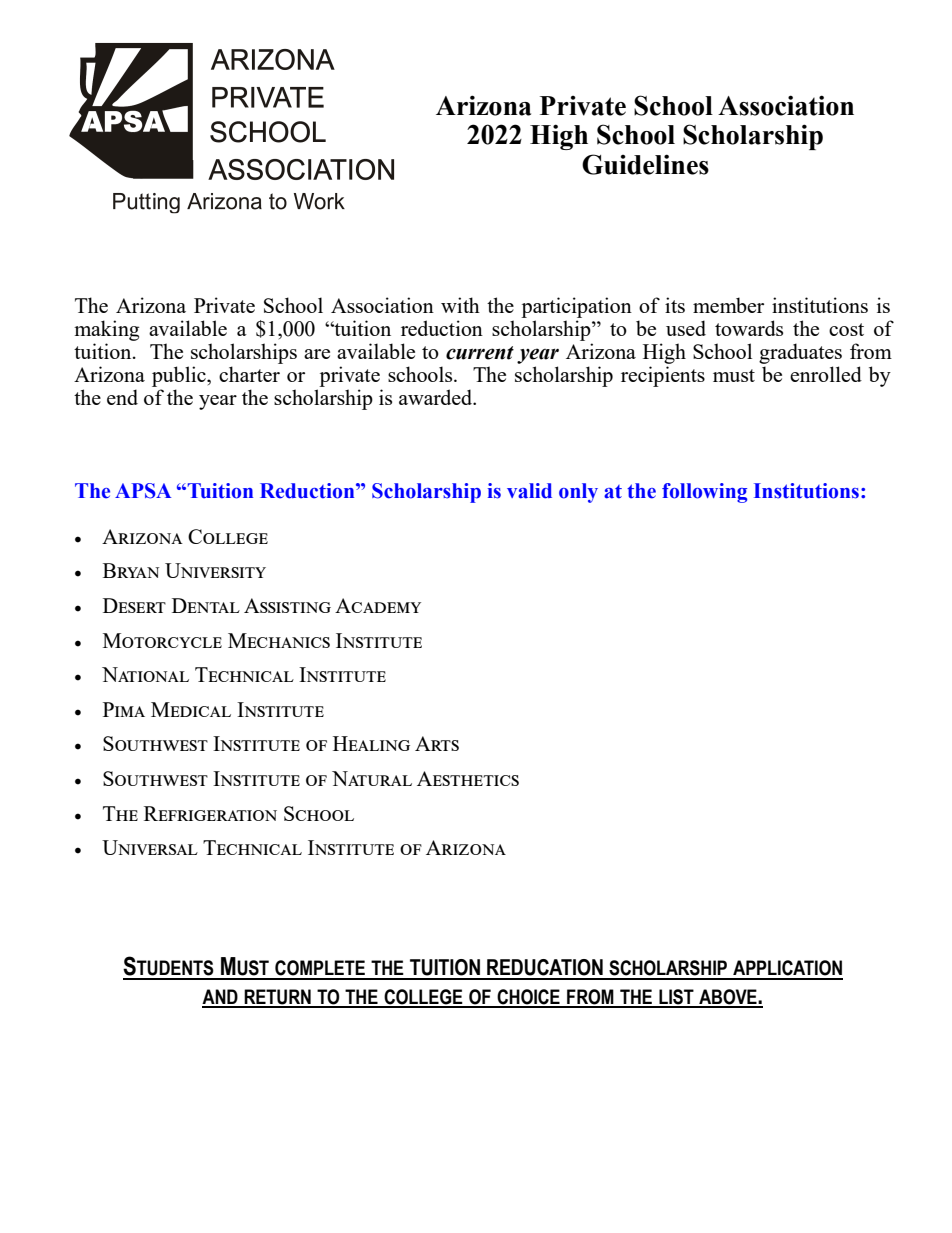 The height and width of the page is (1233, 952). Describe the element at coordinates (437, 743) in the page. I see `Arts` at that location.
